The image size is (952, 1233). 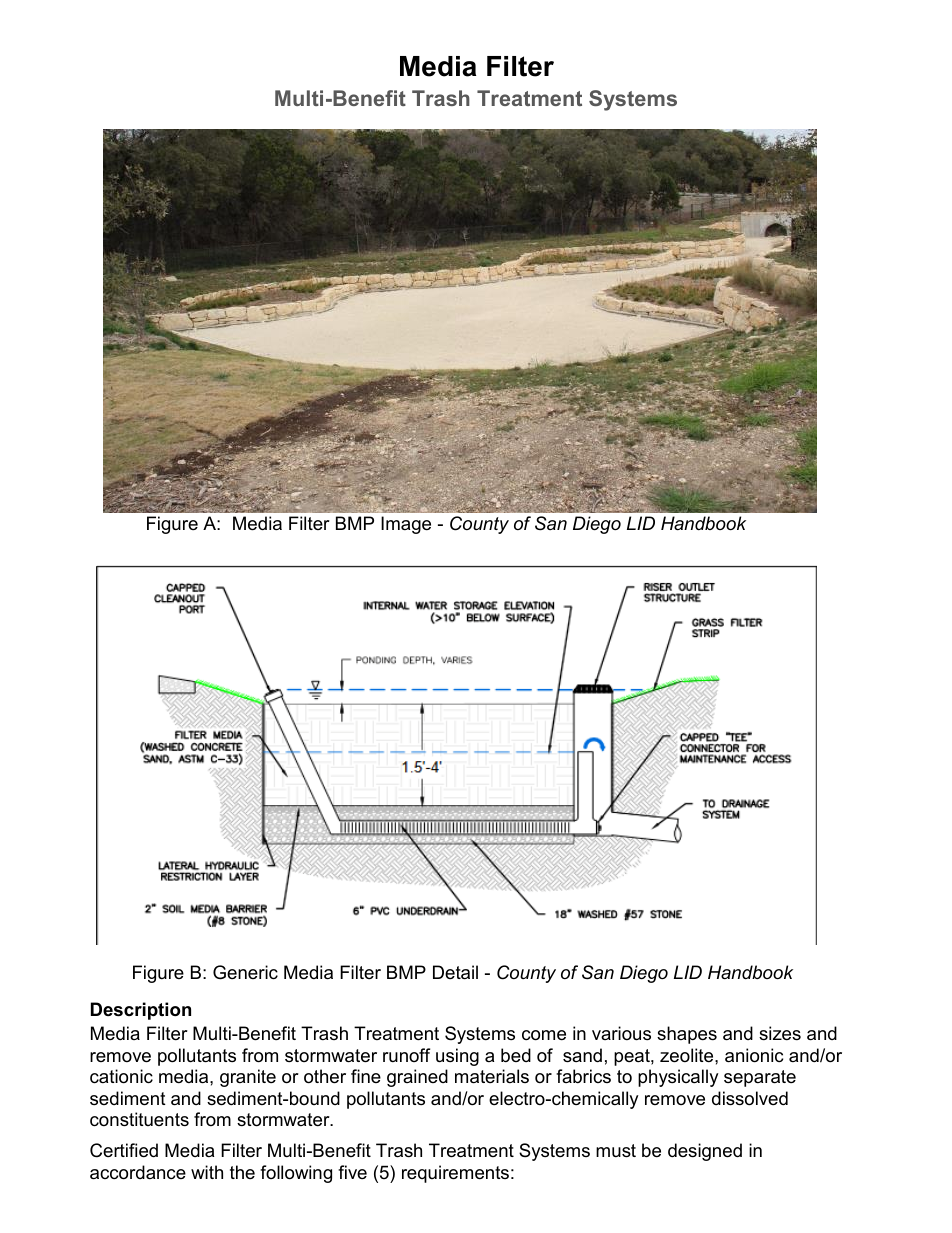 What do you see at coordinates (406, 525) in the screenshot?
I see `Image` at bounding box center [406, 525].
